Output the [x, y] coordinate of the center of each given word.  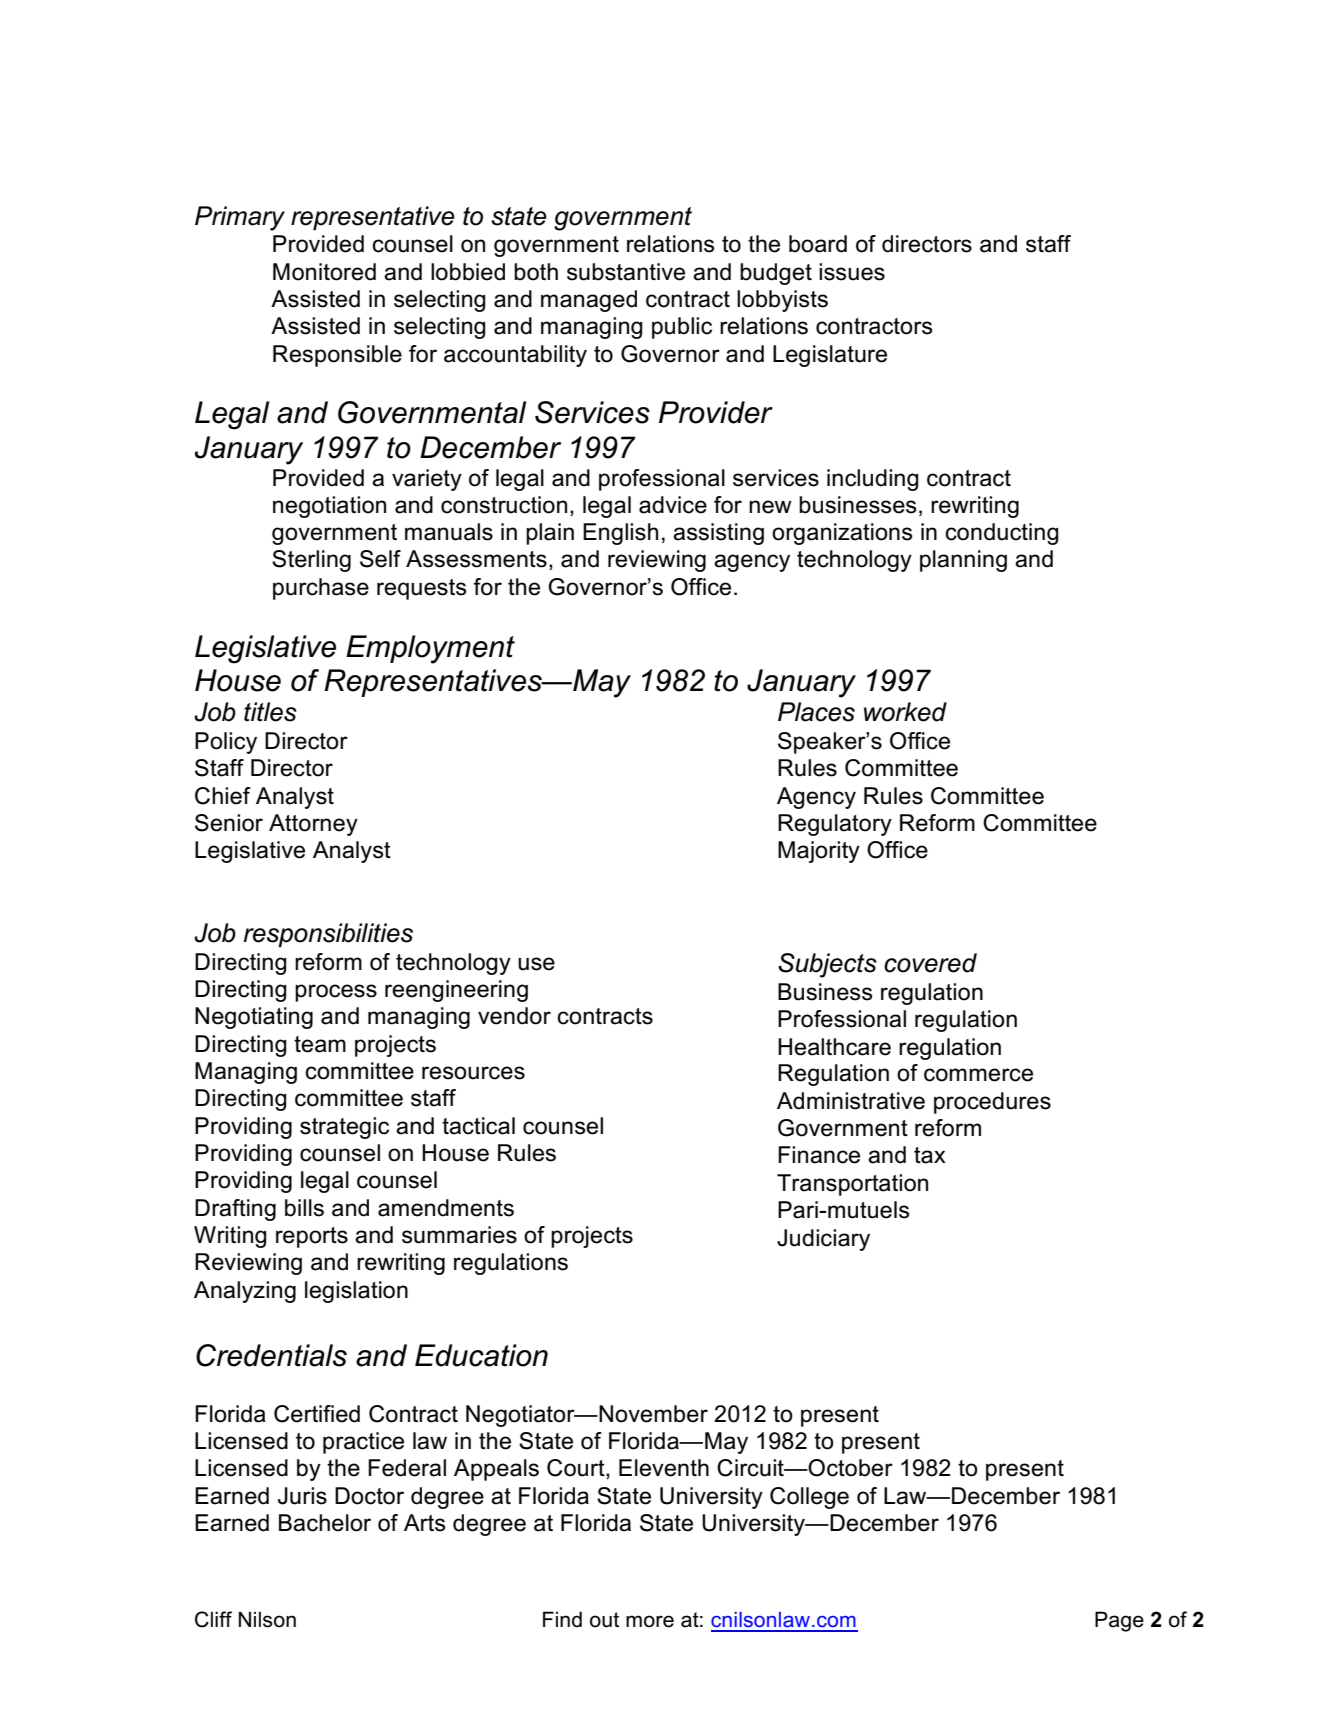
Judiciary [823, 1240]
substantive [626, 272]
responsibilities [328, 935]
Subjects [827, 965]
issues [852, 272]
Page [1119, 1621]
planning [963, 561]
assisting [718, 534]
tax [930, 1155]
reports [312, 1237]
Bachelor [325, 1523]
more [650, 1621]
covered [930, 963]
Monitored [324, 272]
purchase [321, 589]
